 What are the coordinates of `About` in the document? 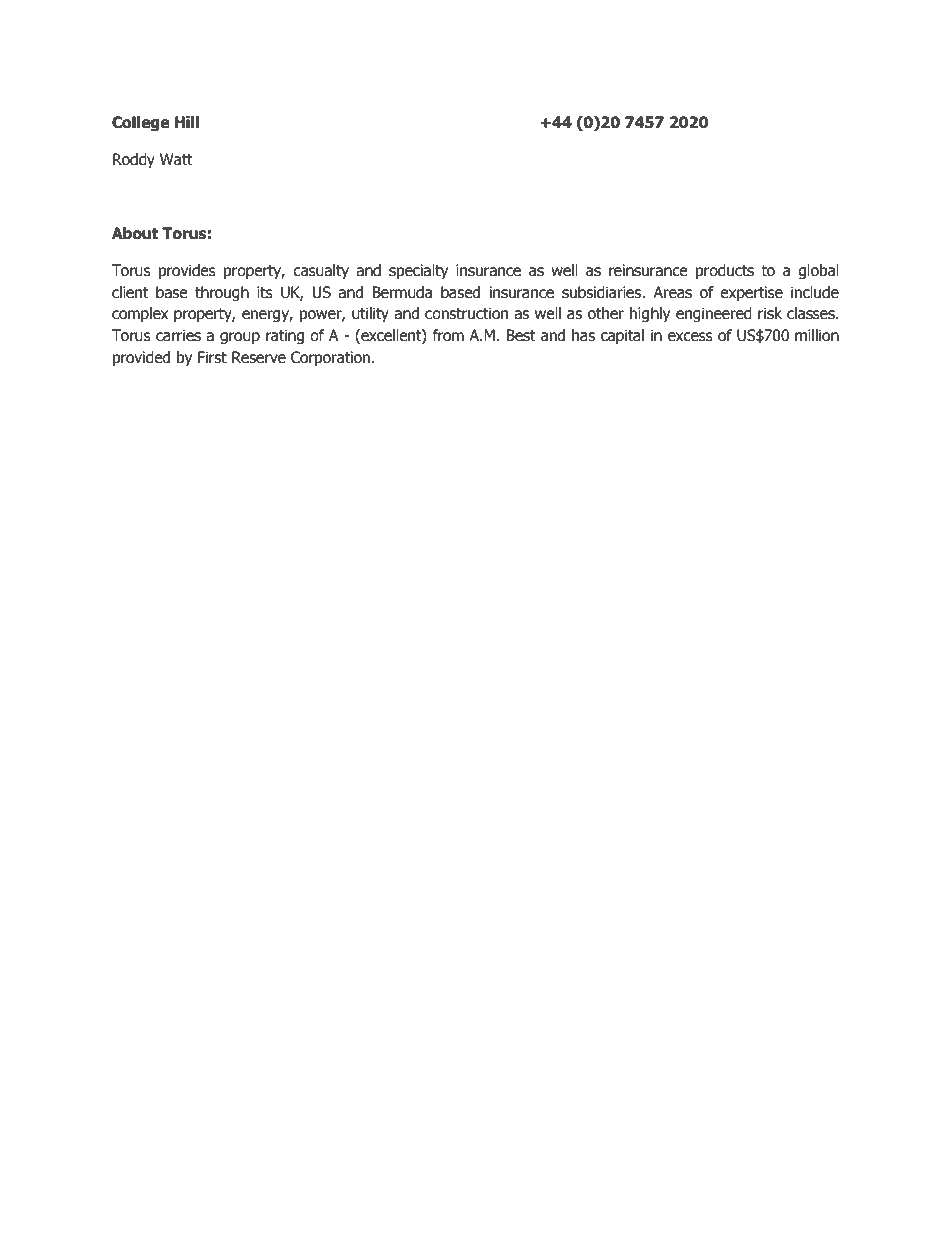 It's located at (135, 233).
